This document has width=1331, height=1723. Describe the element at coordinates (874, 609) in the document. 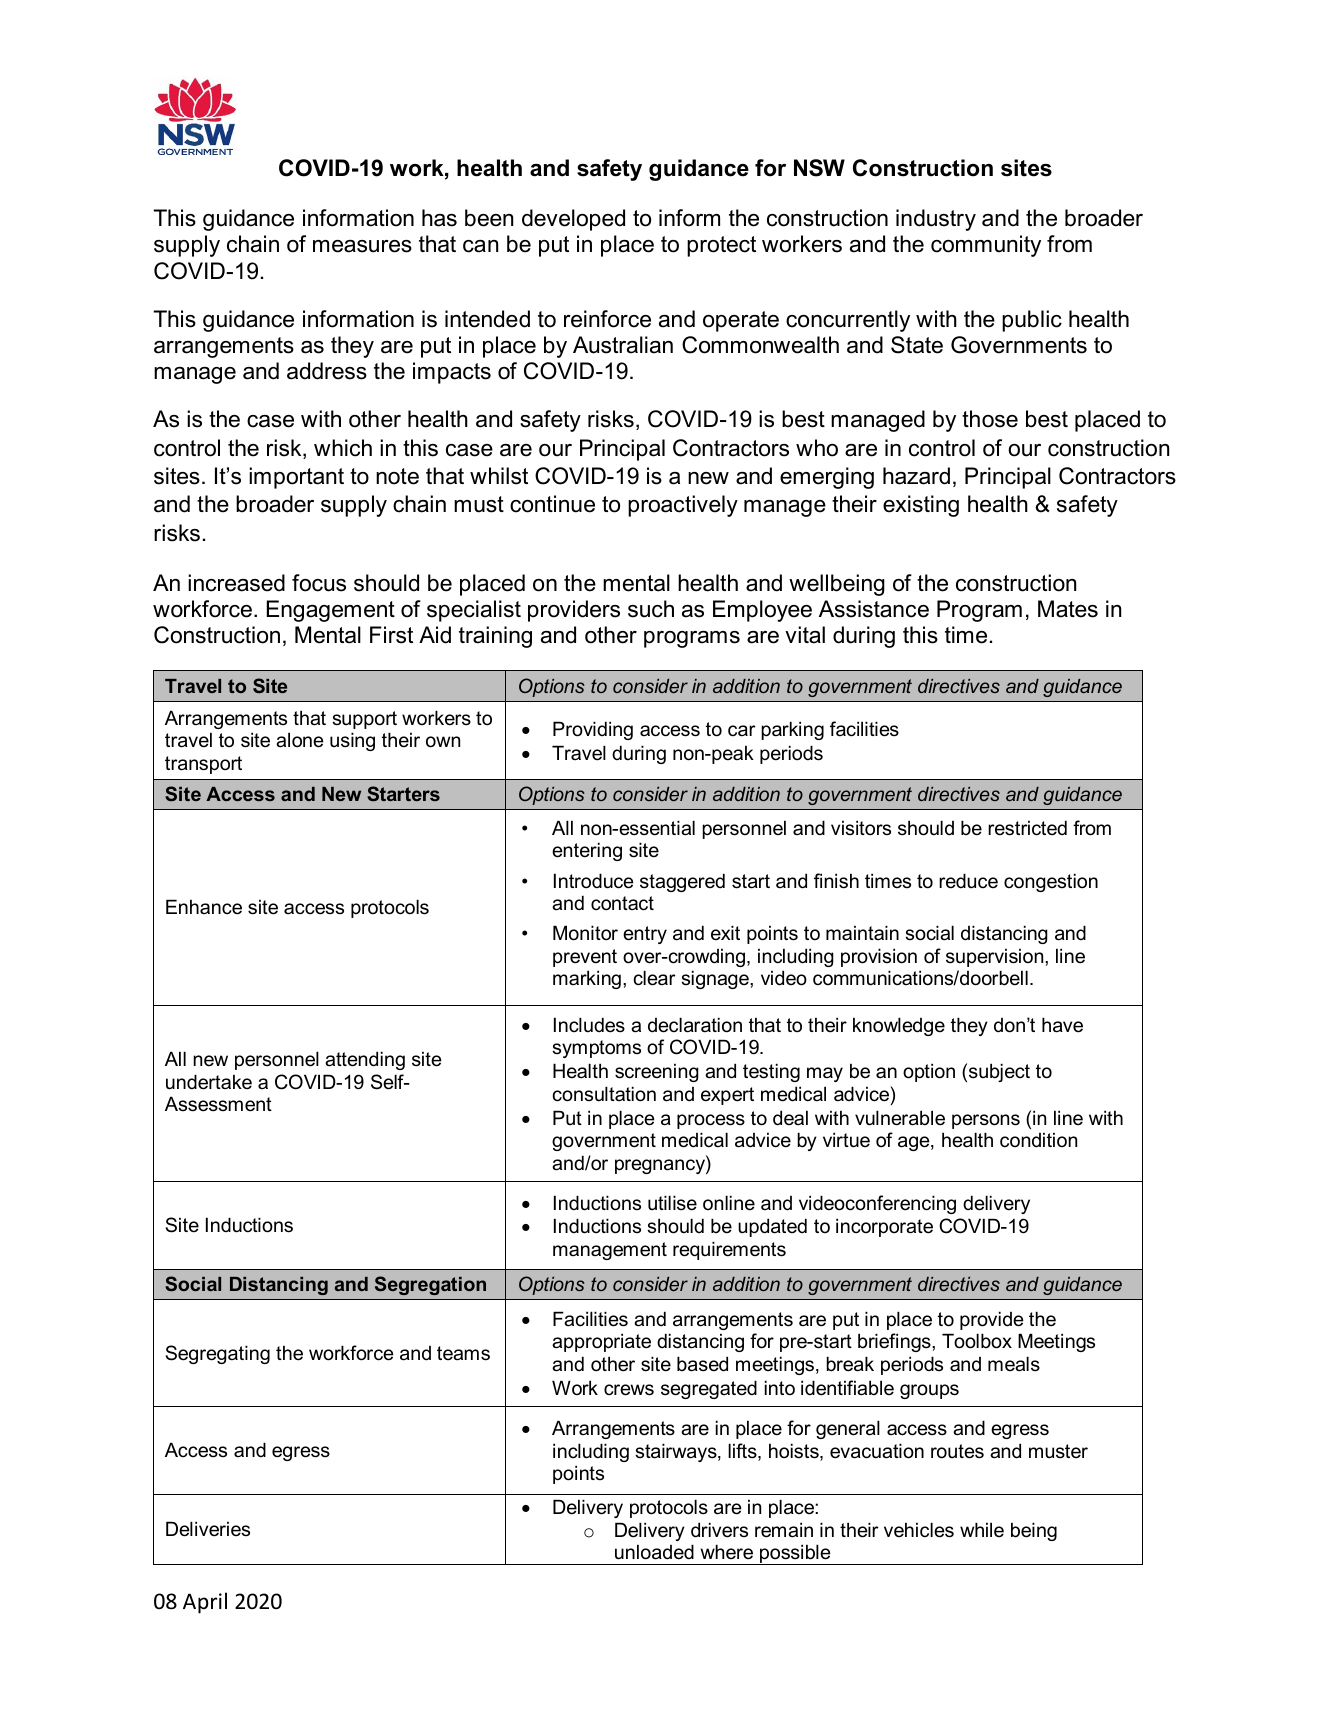

I see `Assistance` at that location.
